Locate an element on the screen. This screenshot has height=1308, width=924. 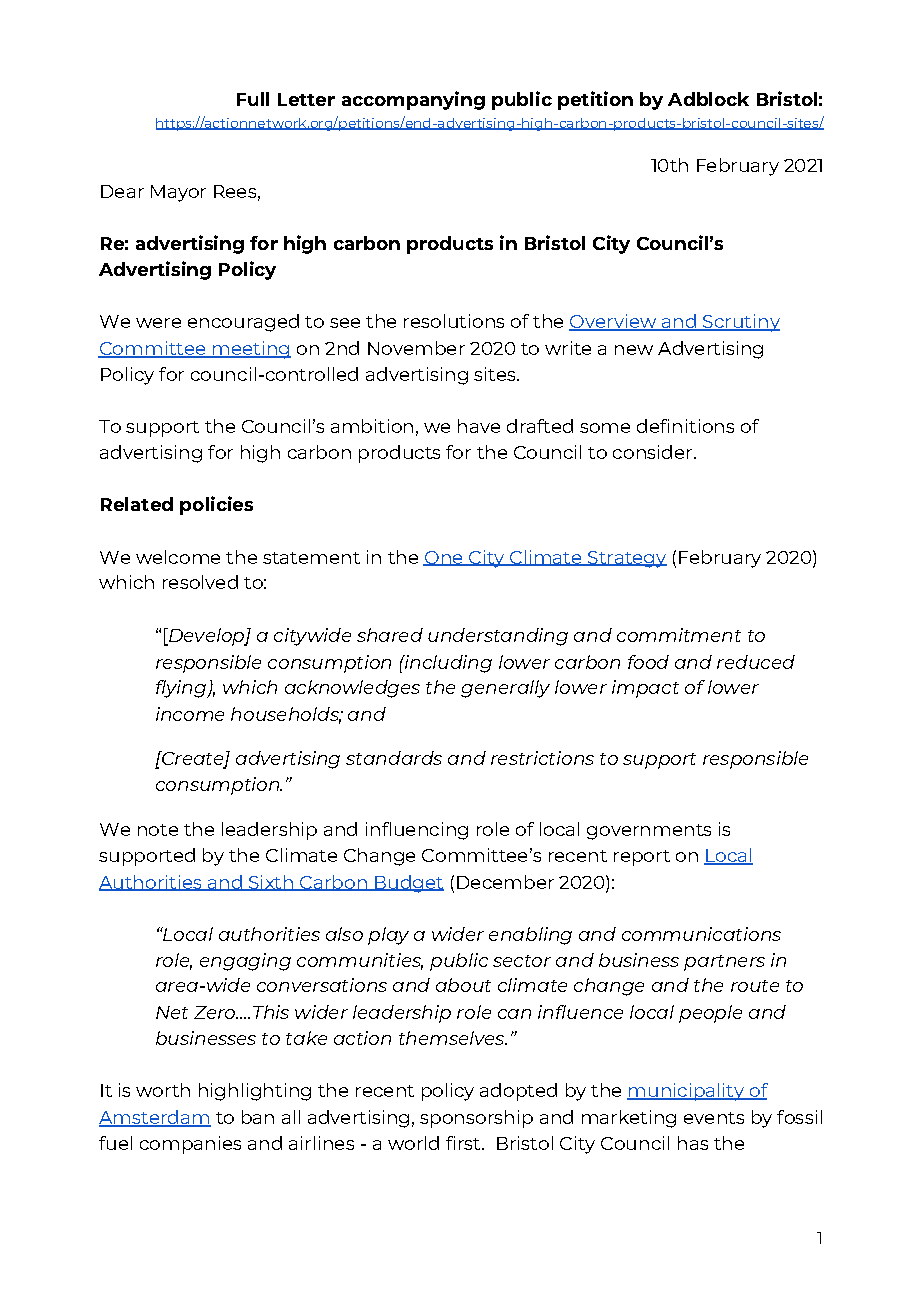
Full is located at coordinates (253, 99).
